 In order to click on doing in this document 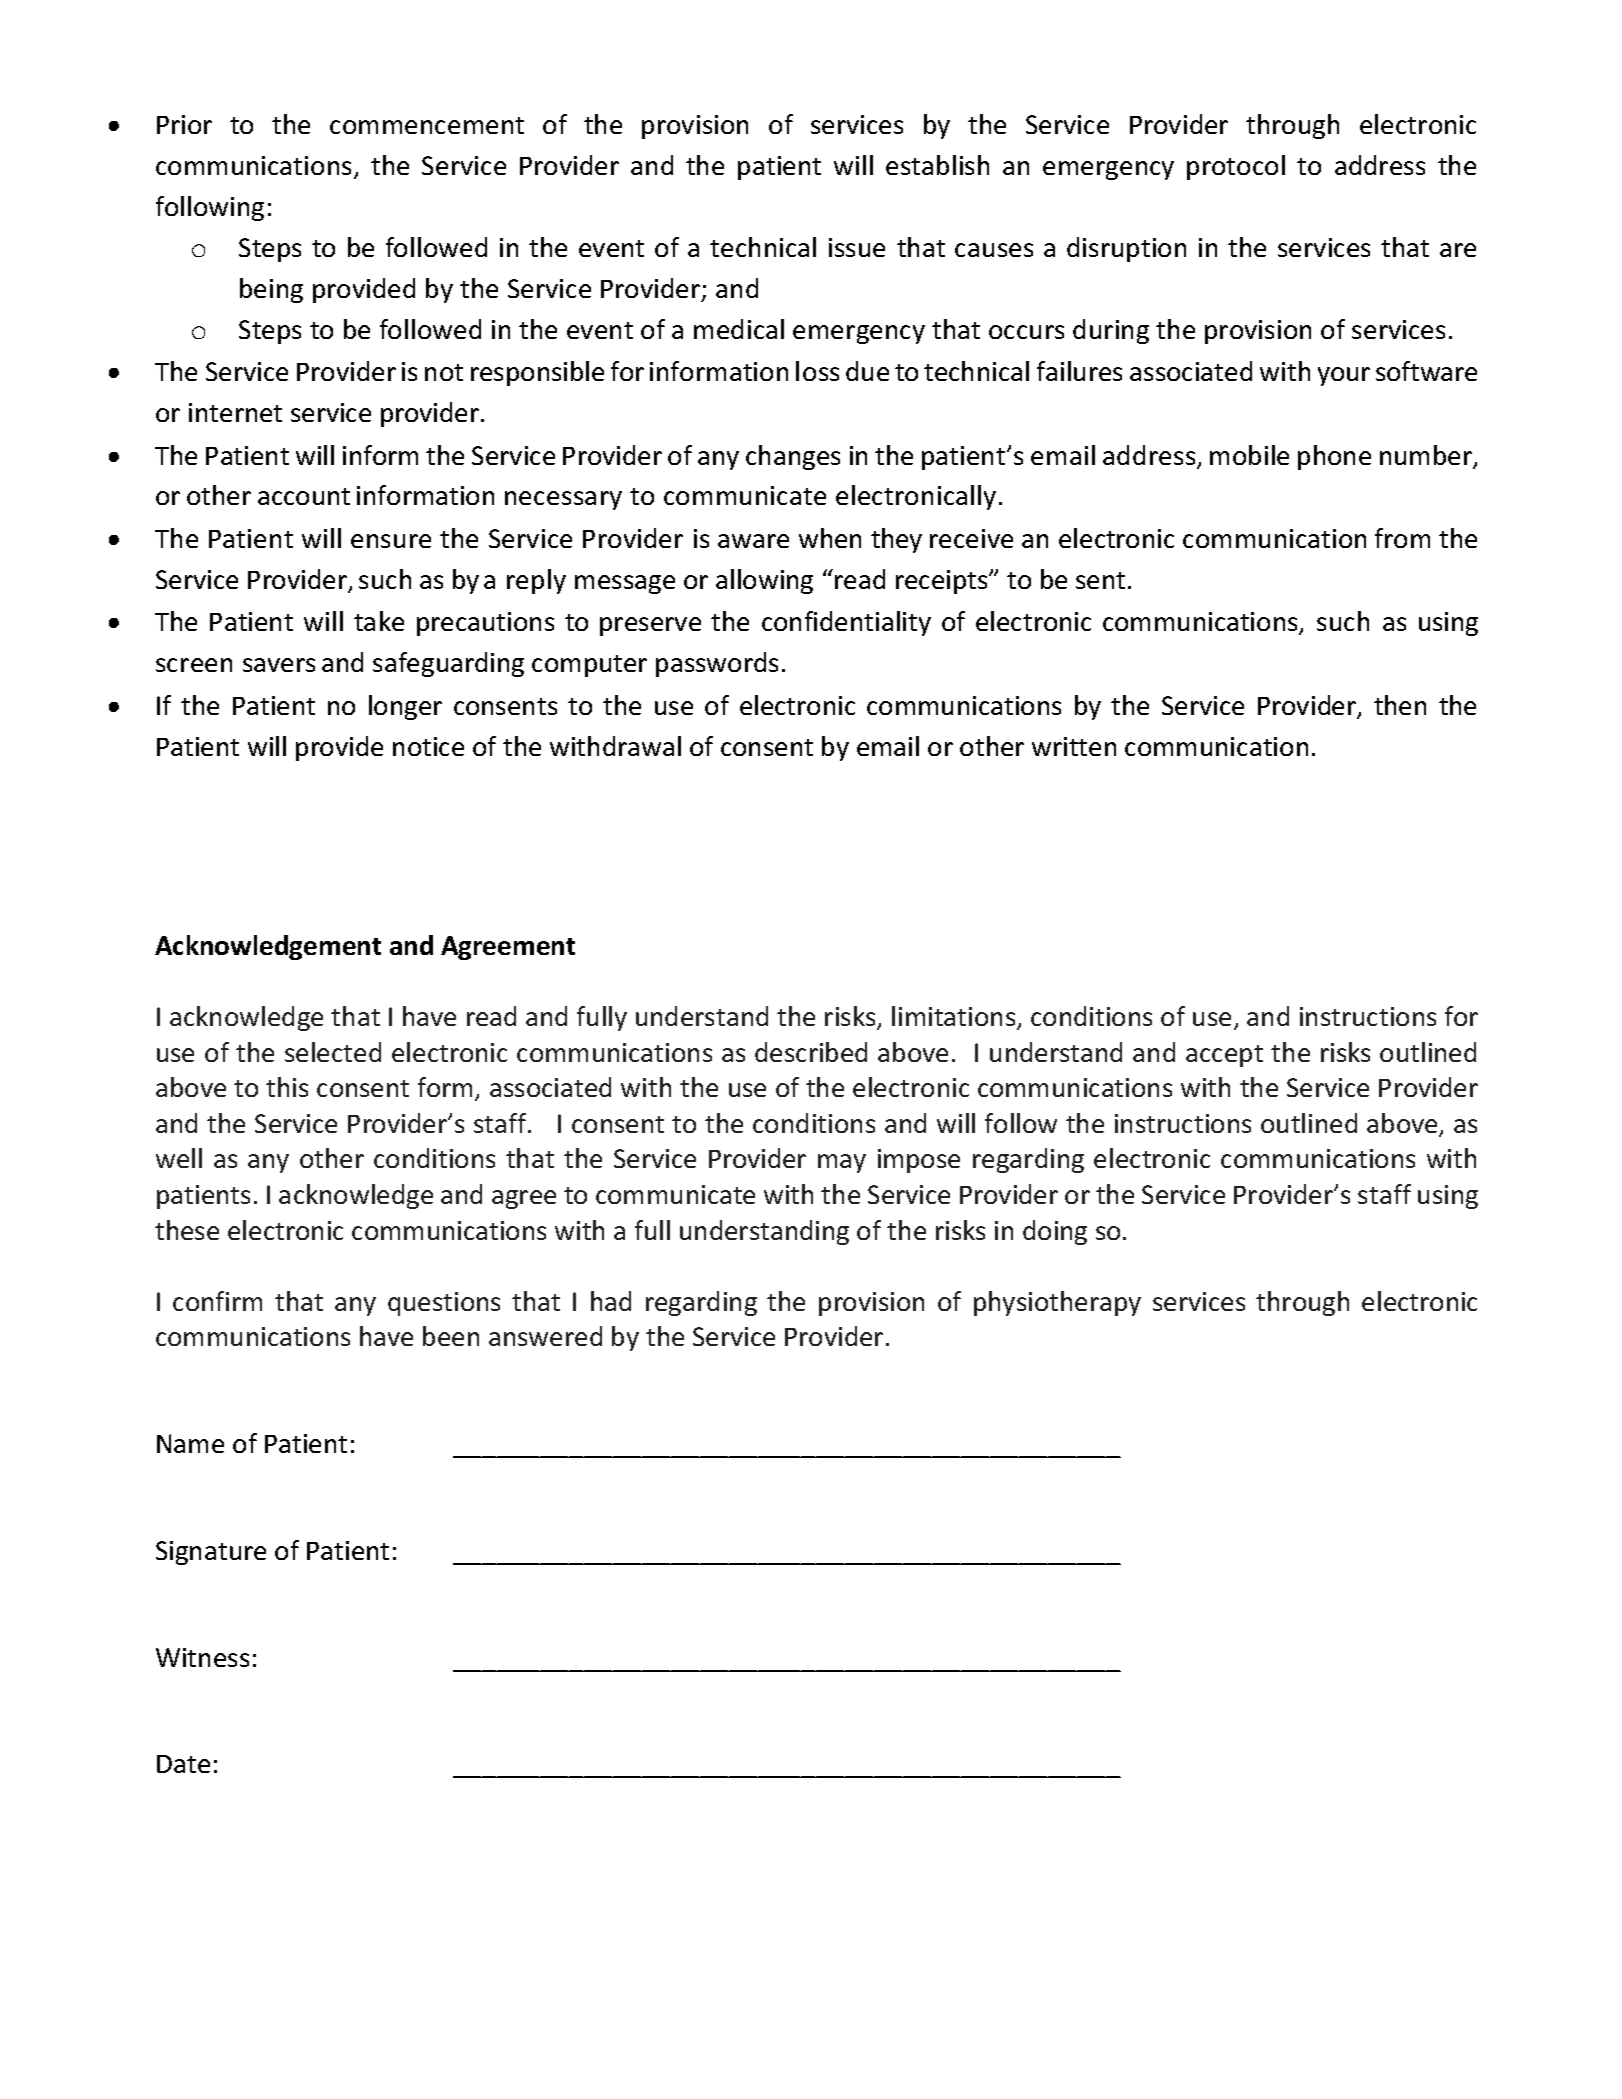, I will do `click(1055, 1232)`.
